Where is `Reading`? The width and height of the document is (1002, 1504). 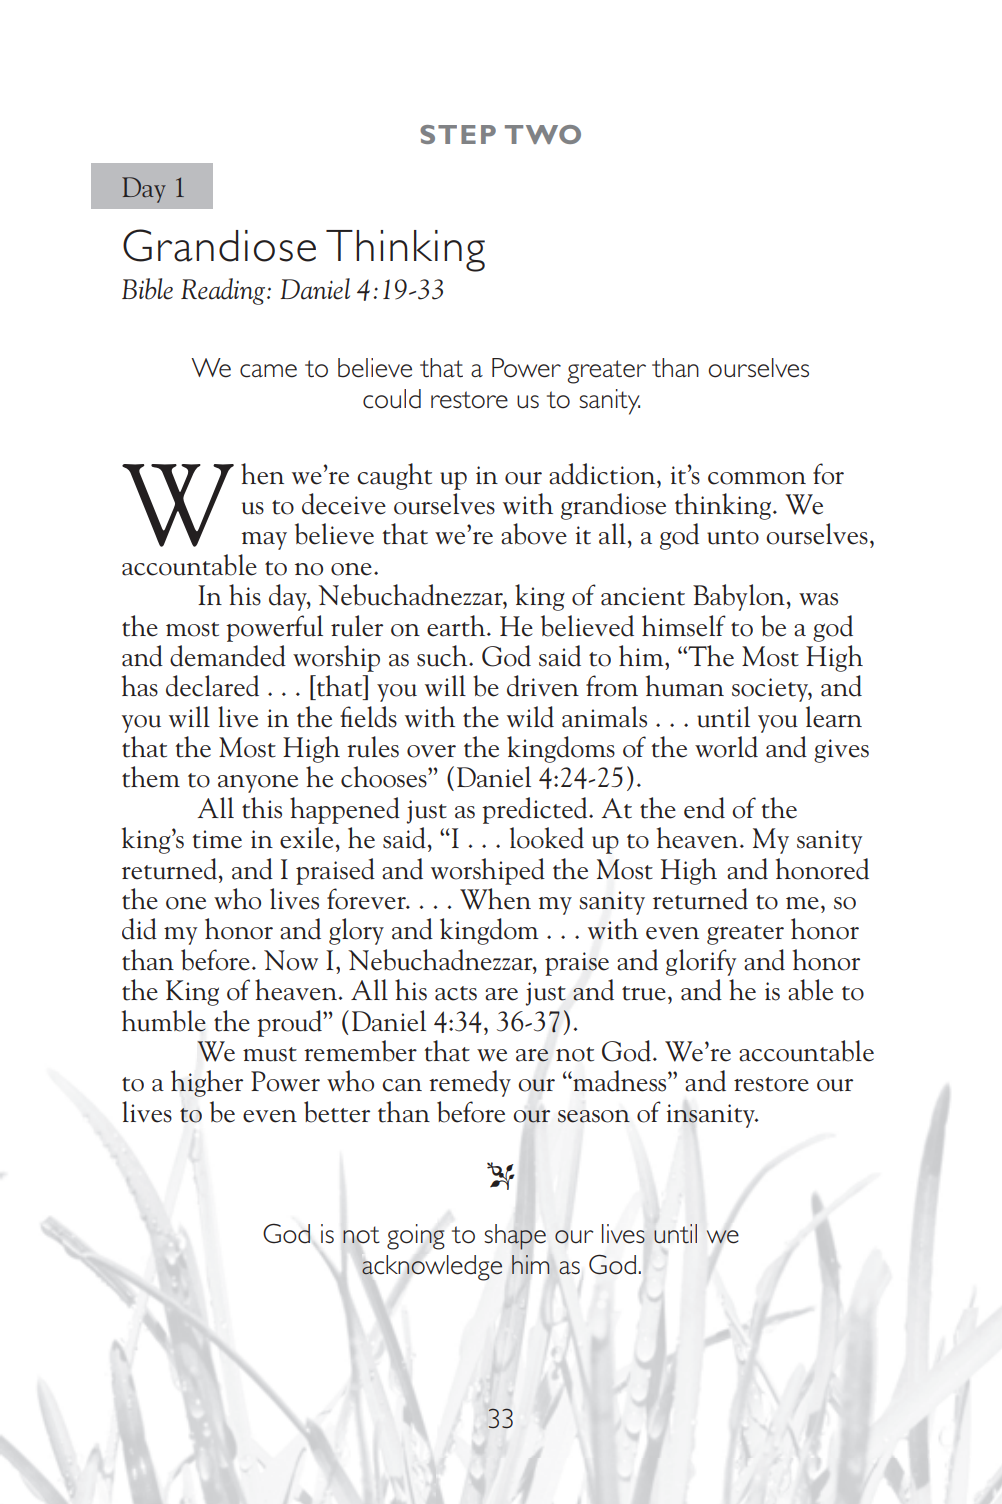 Reading is located at coordinates (224, 291).
